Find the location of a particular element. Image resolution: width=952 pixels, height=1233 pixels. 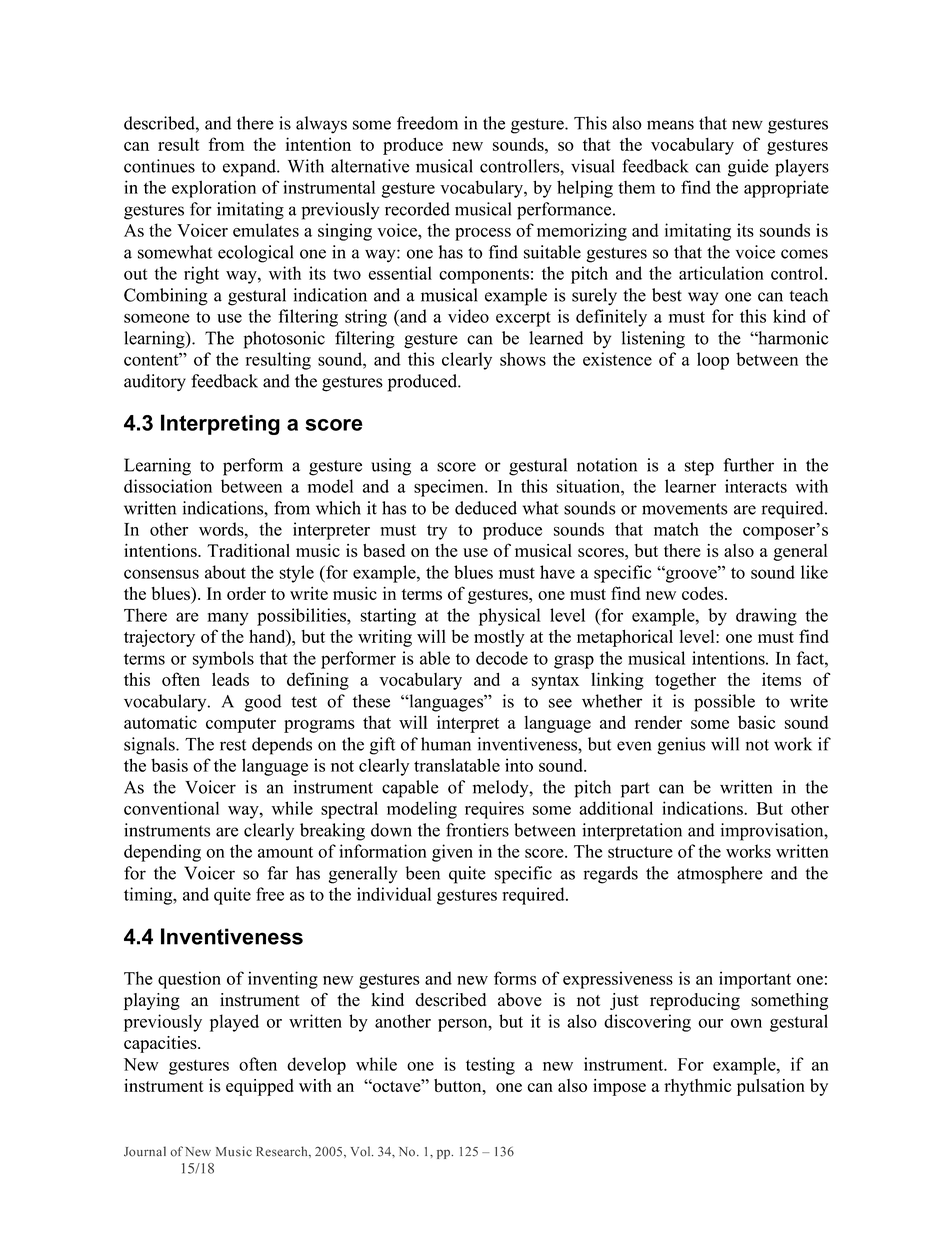

many is located at coordinates (228, 619).
